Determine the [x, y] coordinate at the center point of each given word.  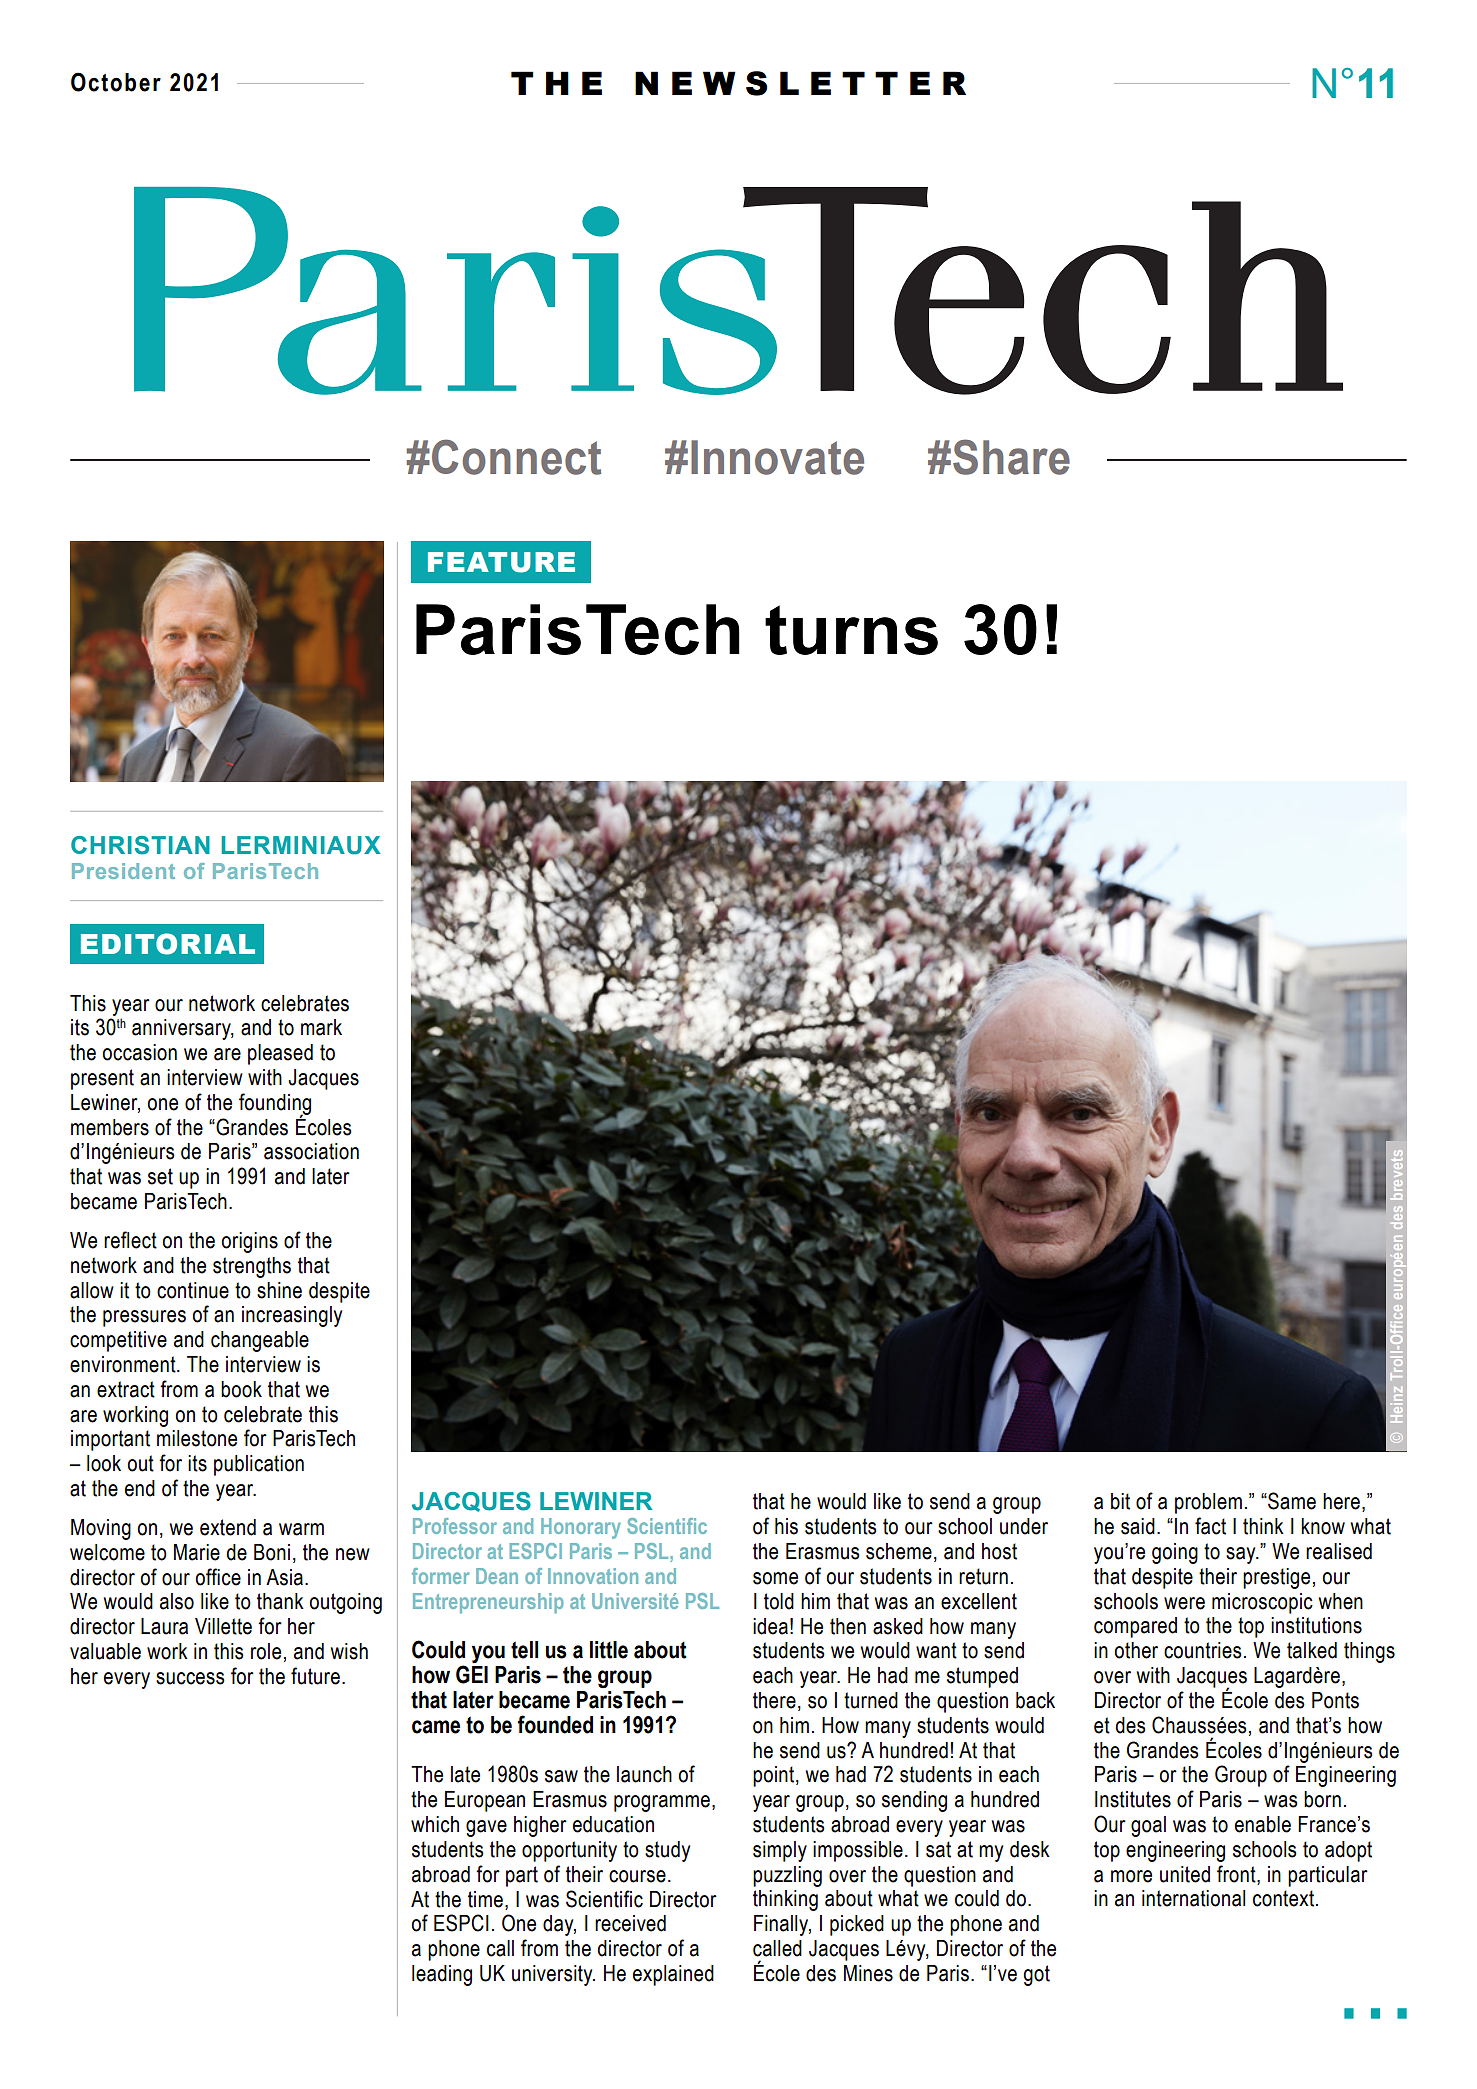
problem [1208, 1503]
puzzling [787, 1876]
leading [442, 1975]
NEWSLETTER [800, 83]
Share [1011, 457]
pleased [280, 1054]
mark [321, 1027]
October [116, 82]
